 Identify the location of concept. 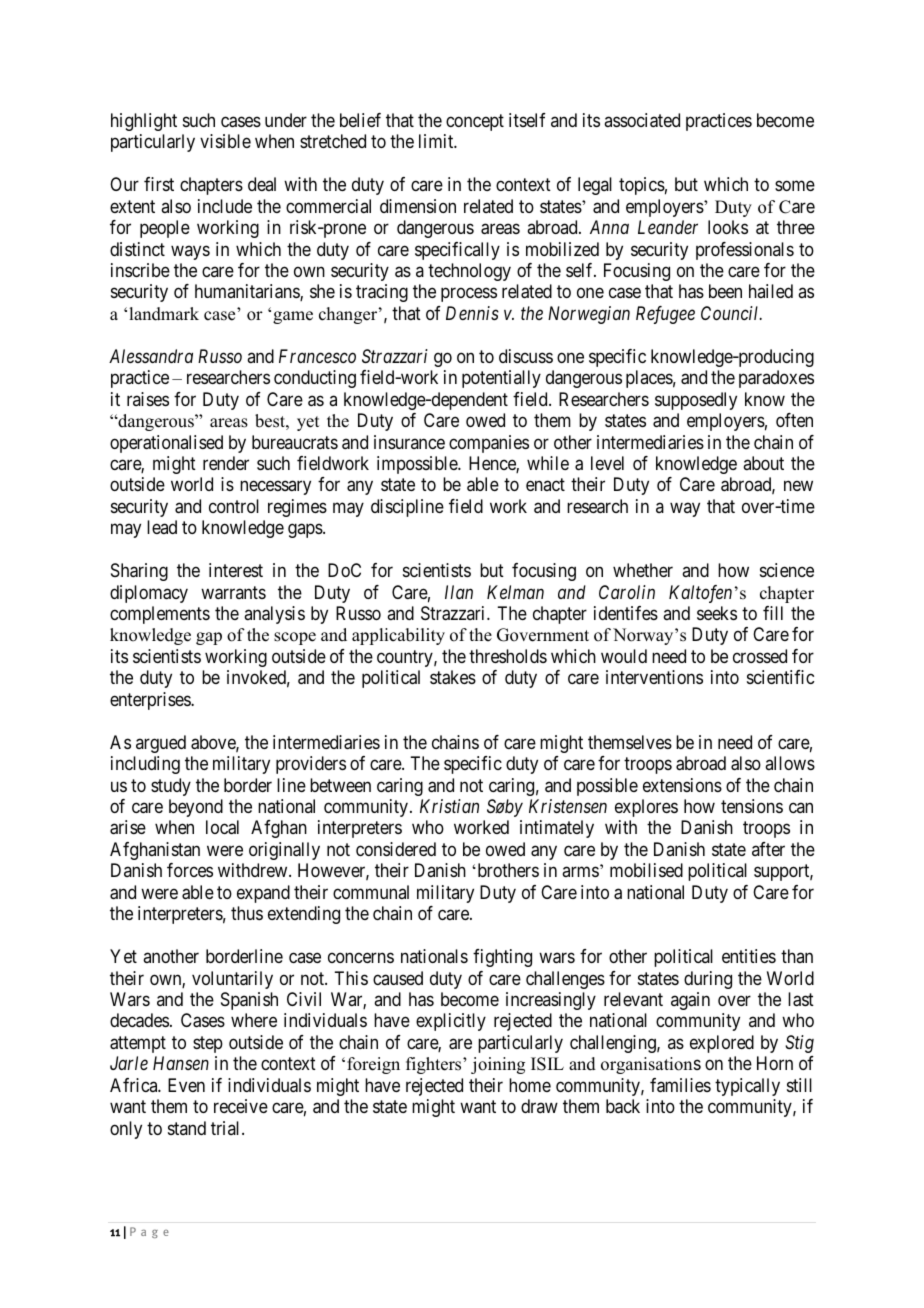
(475, 122).
